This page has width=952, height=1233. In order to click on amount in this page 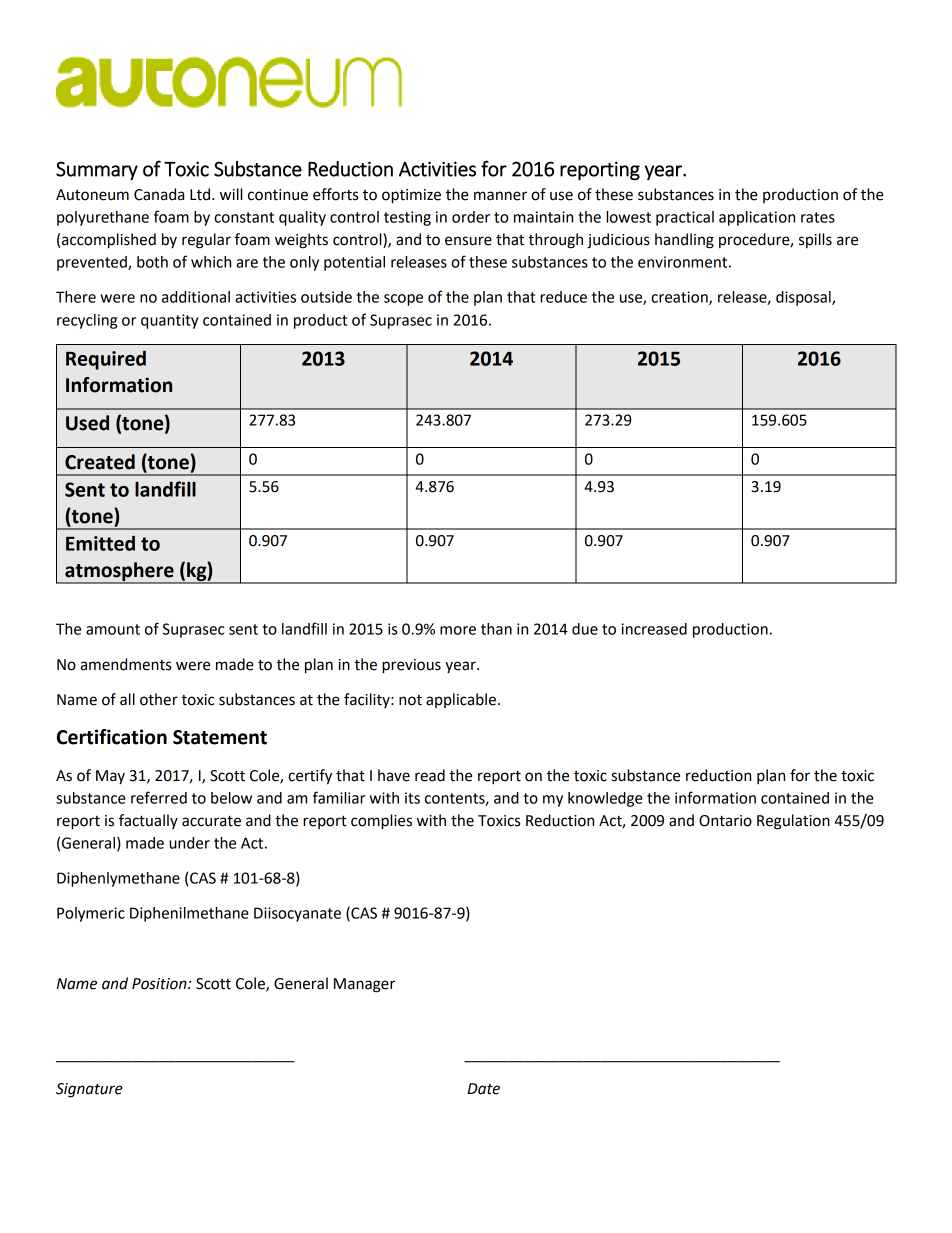, I will do `click(113, 629)`.
